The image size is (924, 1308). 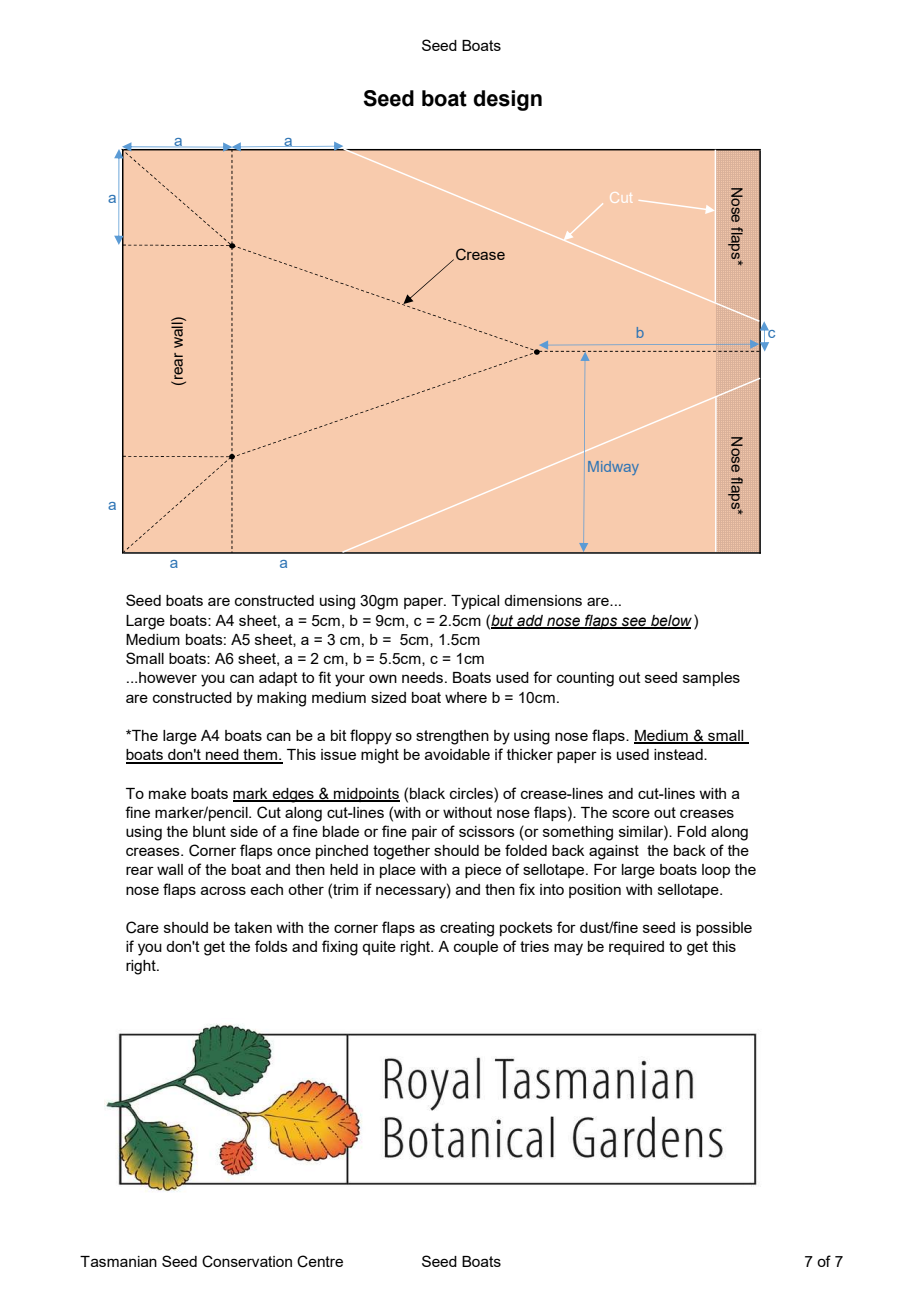 What do you see at coordinates (614, 852) in the screenshot?
I see `against` at bounding box center [614, 852].
